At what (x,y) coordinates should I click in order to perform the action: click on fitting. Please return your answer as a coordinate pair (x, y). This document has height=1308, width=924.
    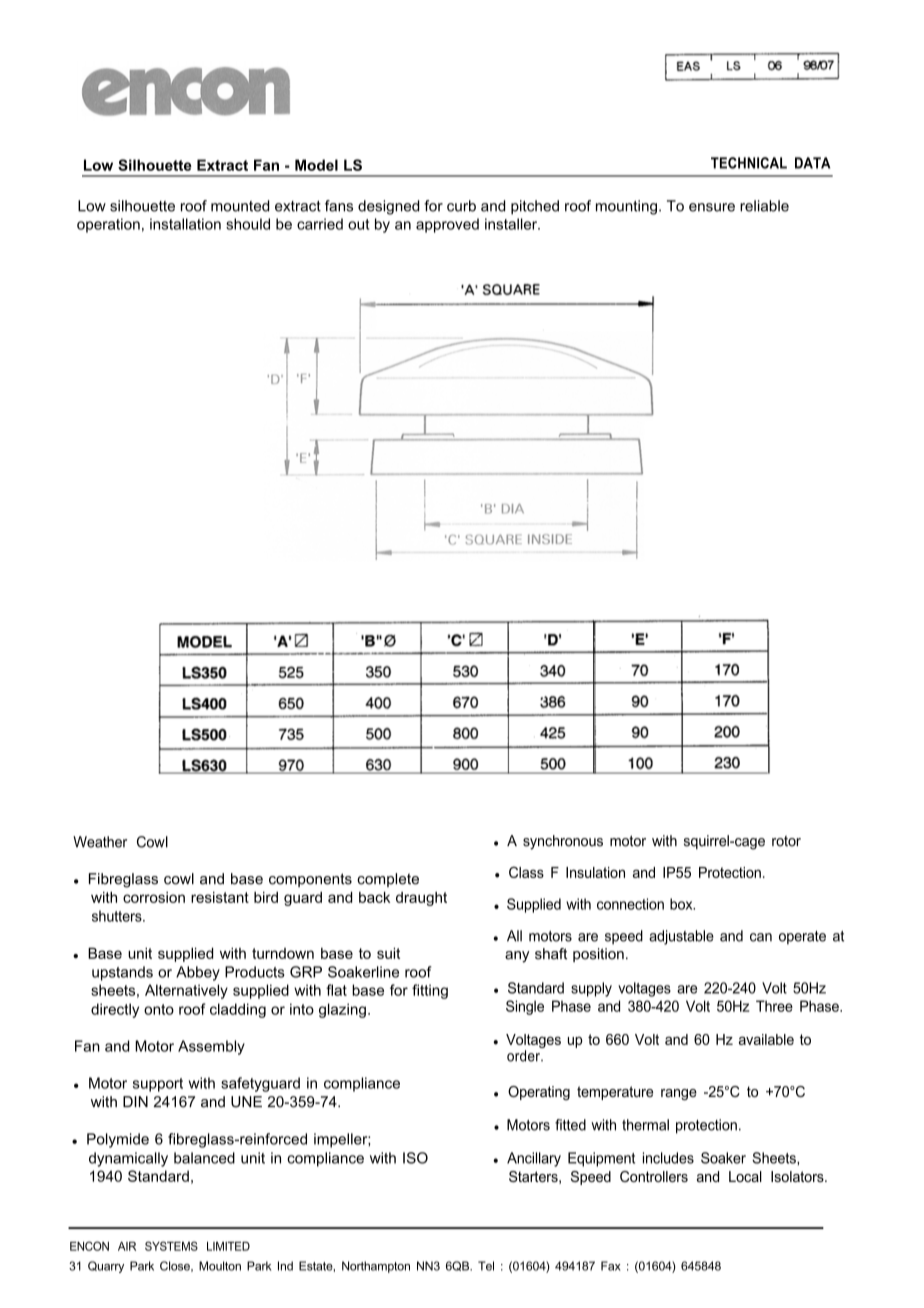
    Looking at the image, I should click on (430, 991).
